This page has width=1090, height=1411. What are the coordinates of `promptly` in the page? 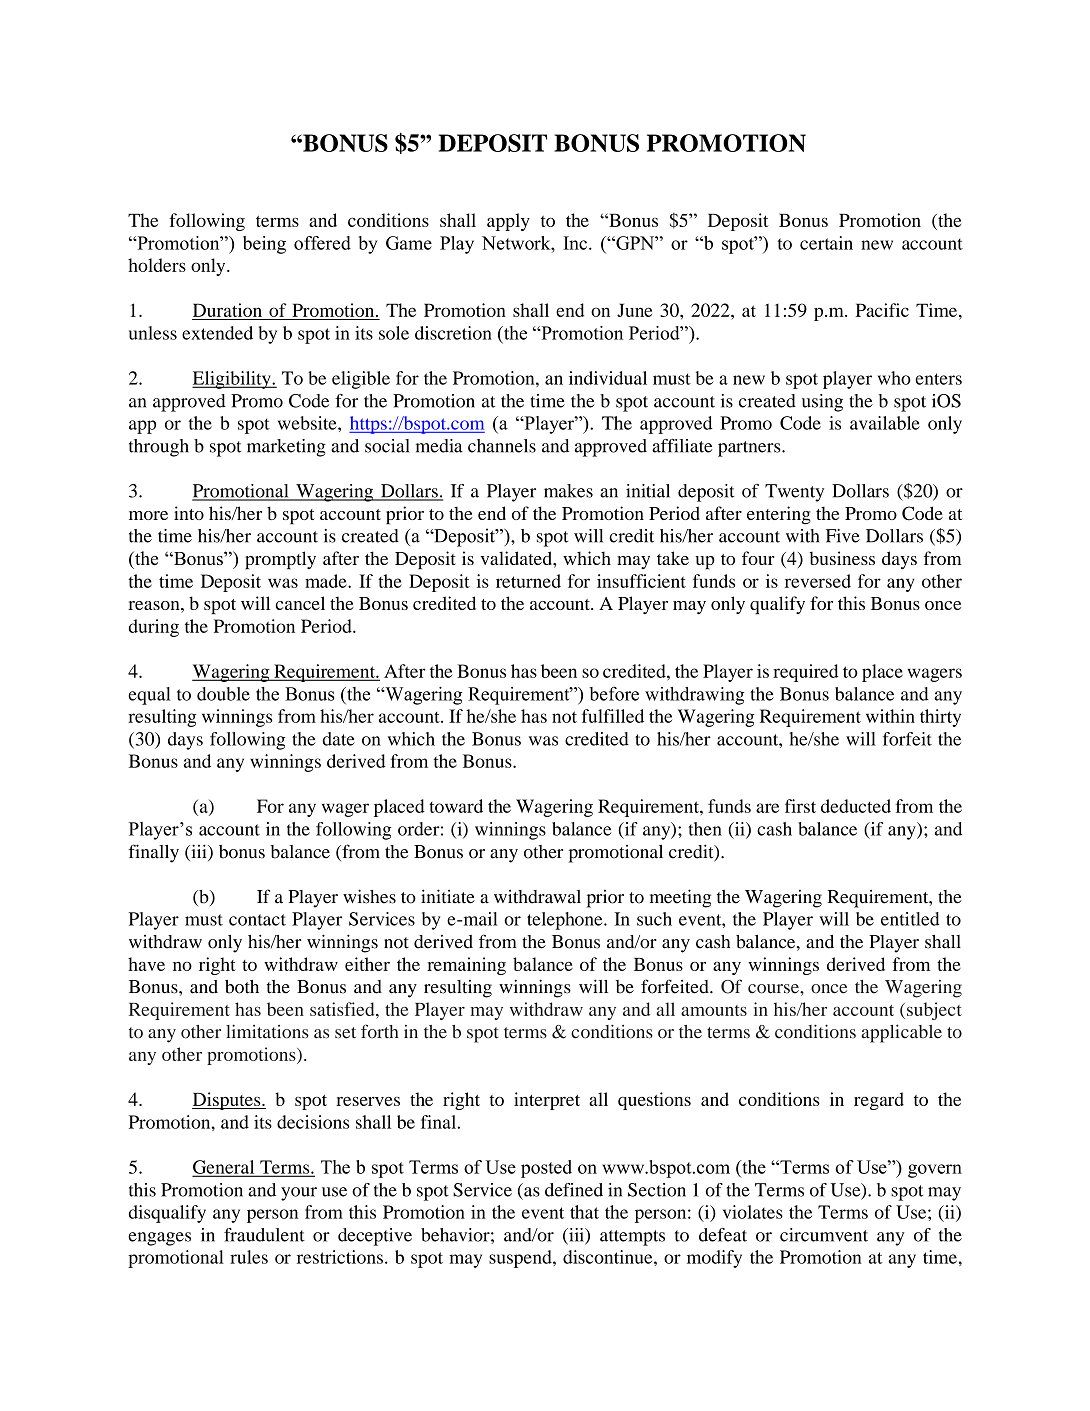 It's located at (280, 560).
